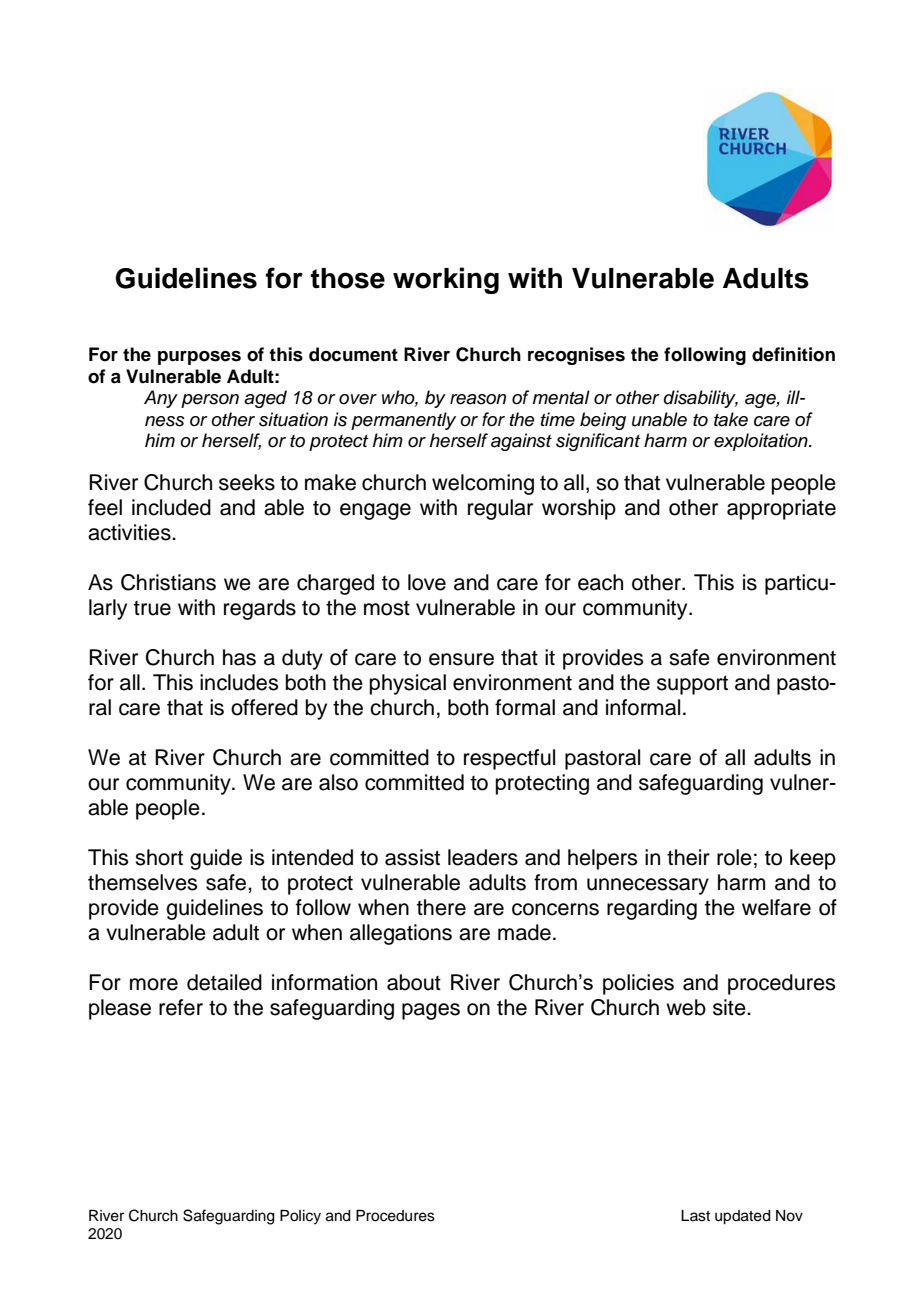 This screenshot has width=924, height=1308. I want to click on purposes, so click(199, 358).
